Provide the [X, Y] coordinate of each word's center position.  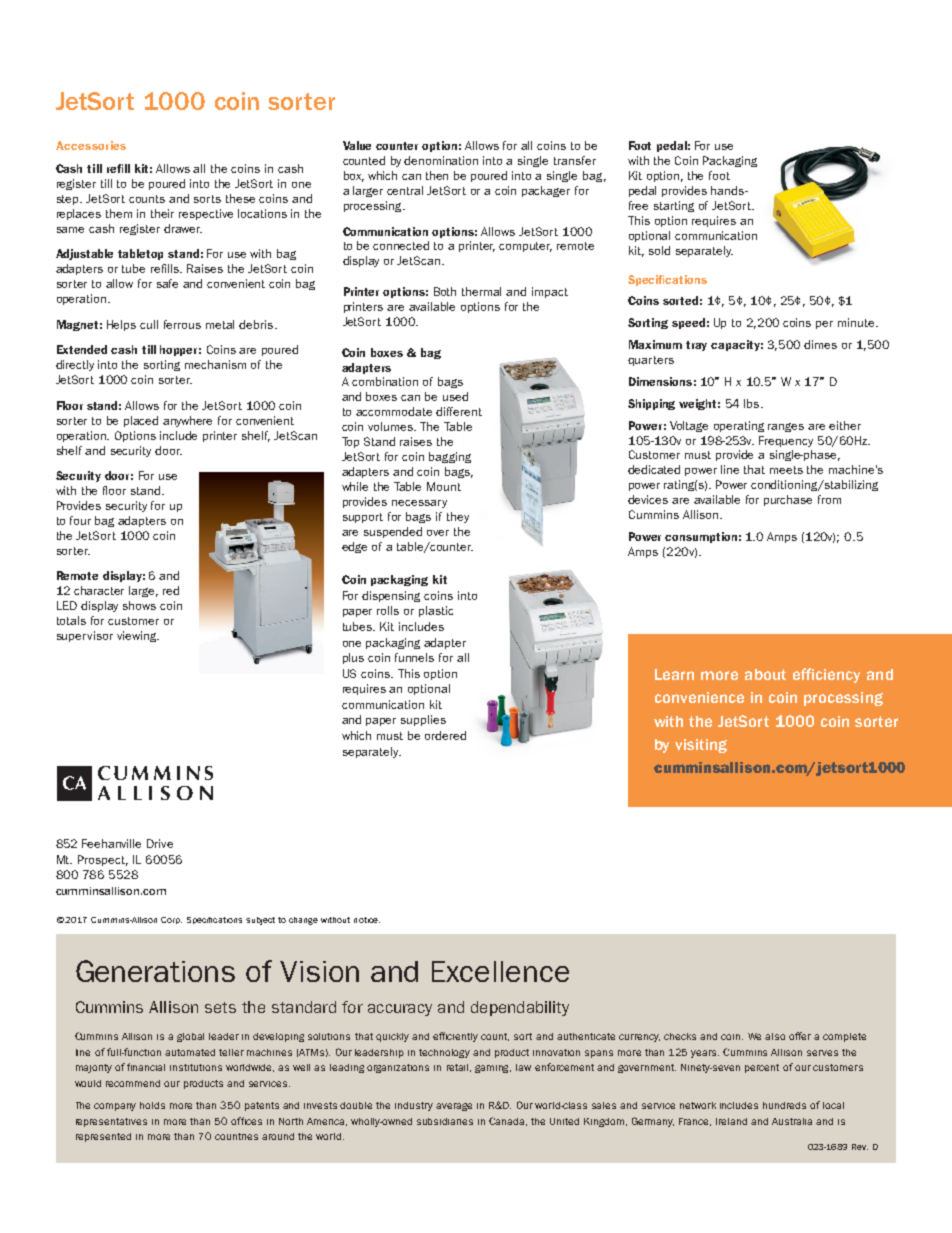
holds [152, 1105]
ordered [445, 735]
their [162, 213]
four [80, 520]
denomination [441, 160]
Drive [160, 843]
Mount [444, 486]
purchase [788, 500]
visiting [701, 746]
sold [659, 250]
